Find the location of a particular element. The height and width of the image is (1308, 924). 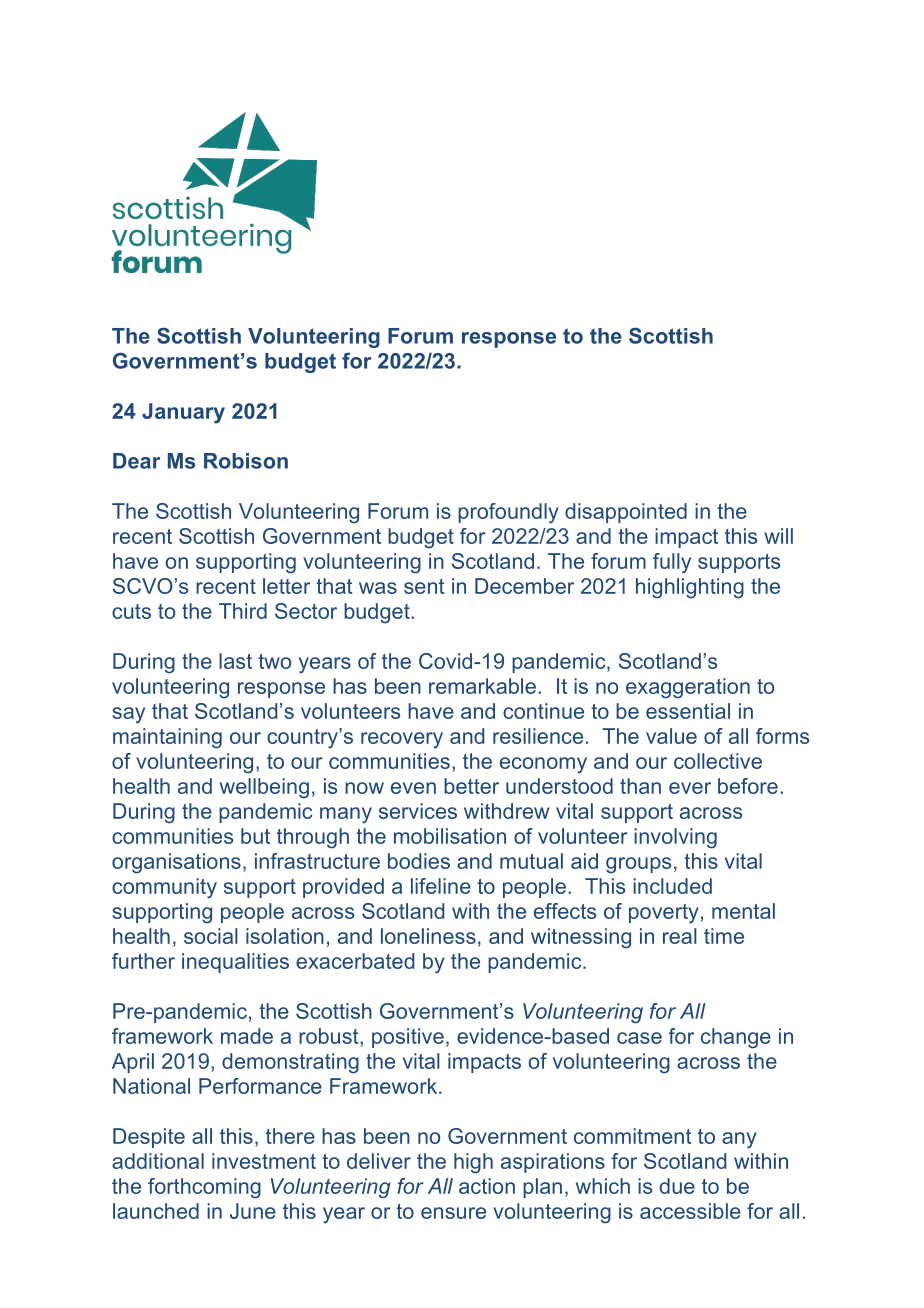

forthcoming is located at coordinates (204, 1188).
